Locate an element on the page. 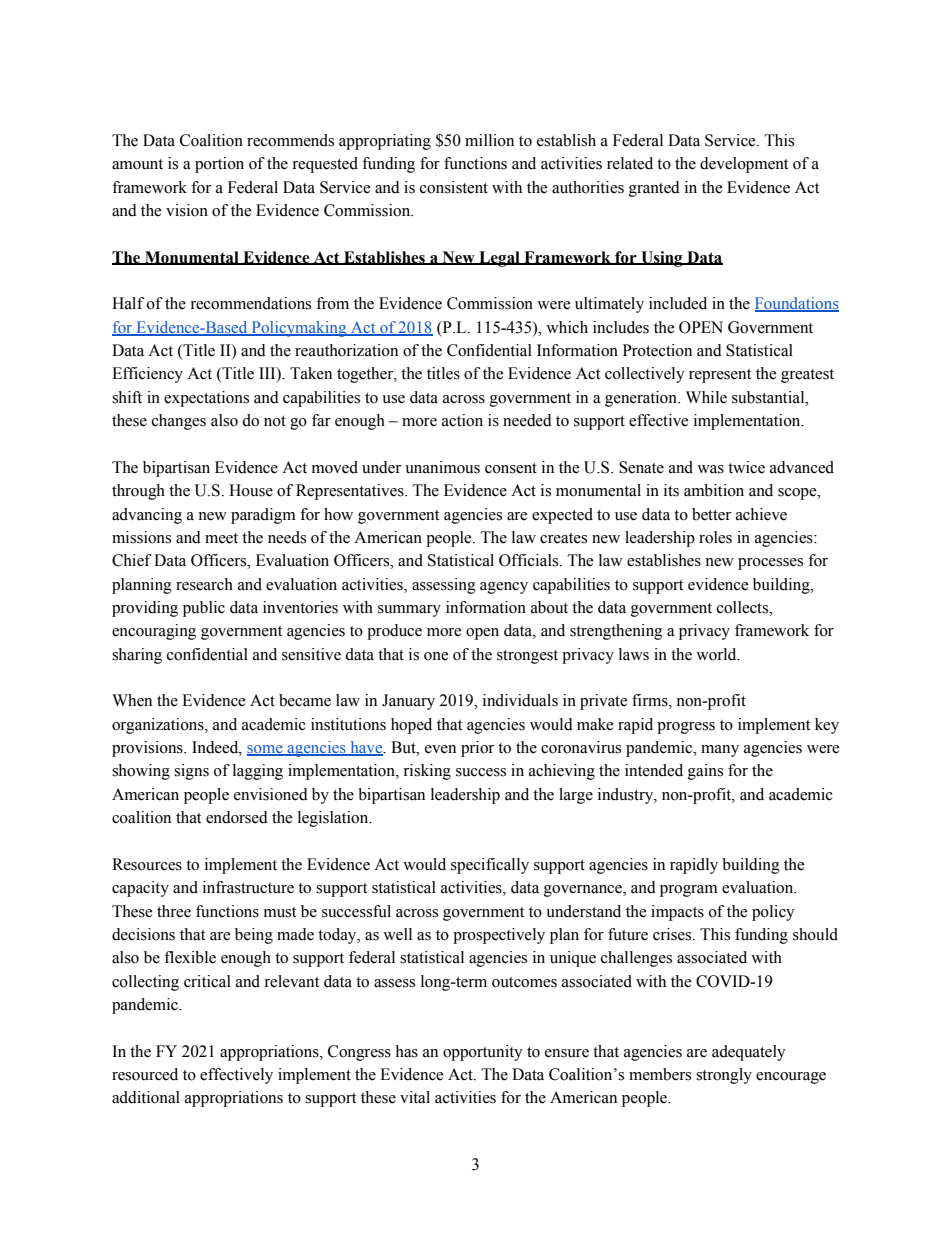 The height and width of the image is (1233, 952). world is located at coordinates (717, 654).
